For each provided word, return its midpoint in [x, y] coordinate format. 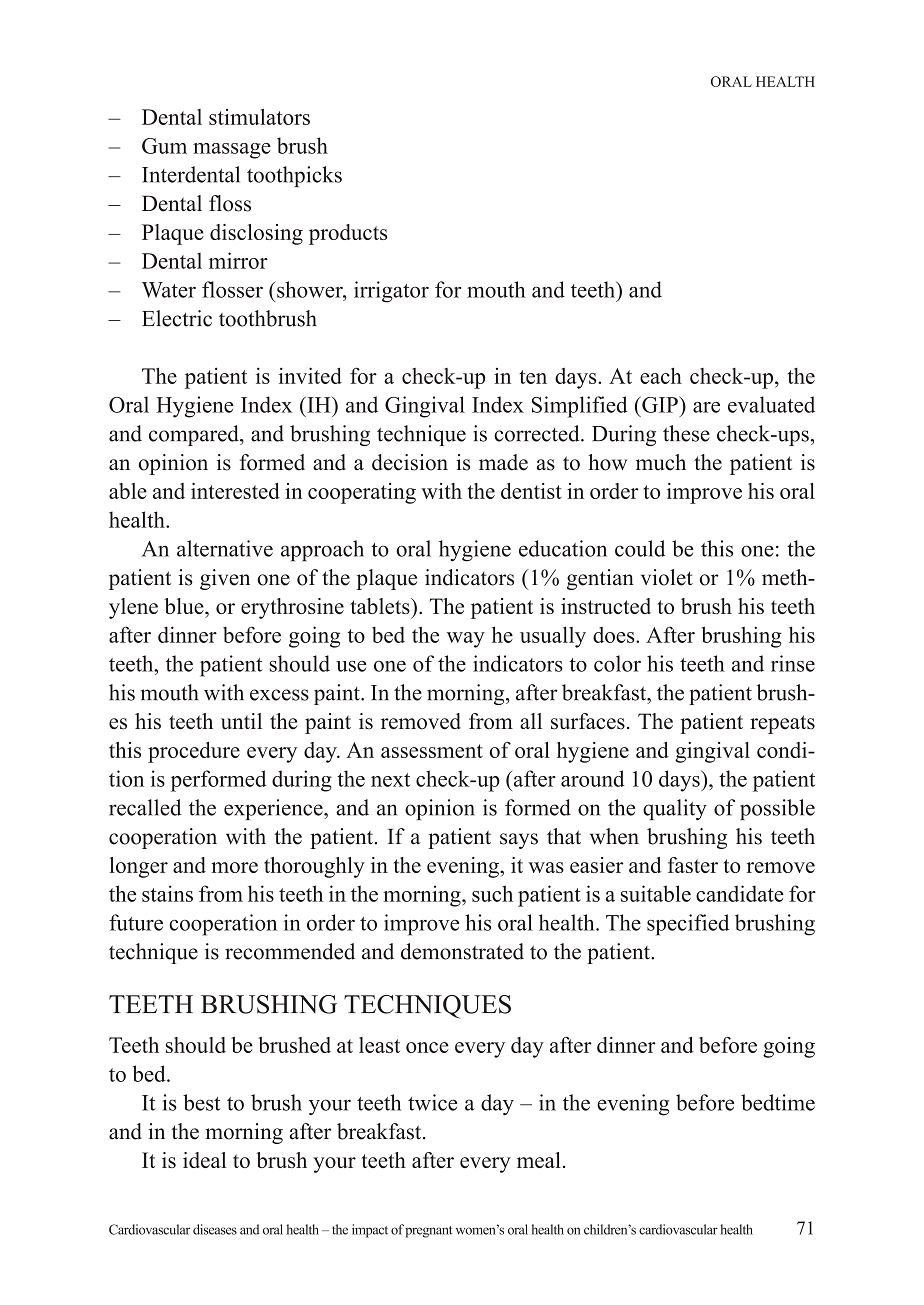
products [348, 234]
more [234, 867]
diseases [215, 1229]
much [661, 462]
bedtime [778, 1102]
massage [232, 151]
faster [693, 865]
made [503, 462]
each [661, 375]
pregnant [429, 1232]
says [519, 841]
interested [235, 491]
